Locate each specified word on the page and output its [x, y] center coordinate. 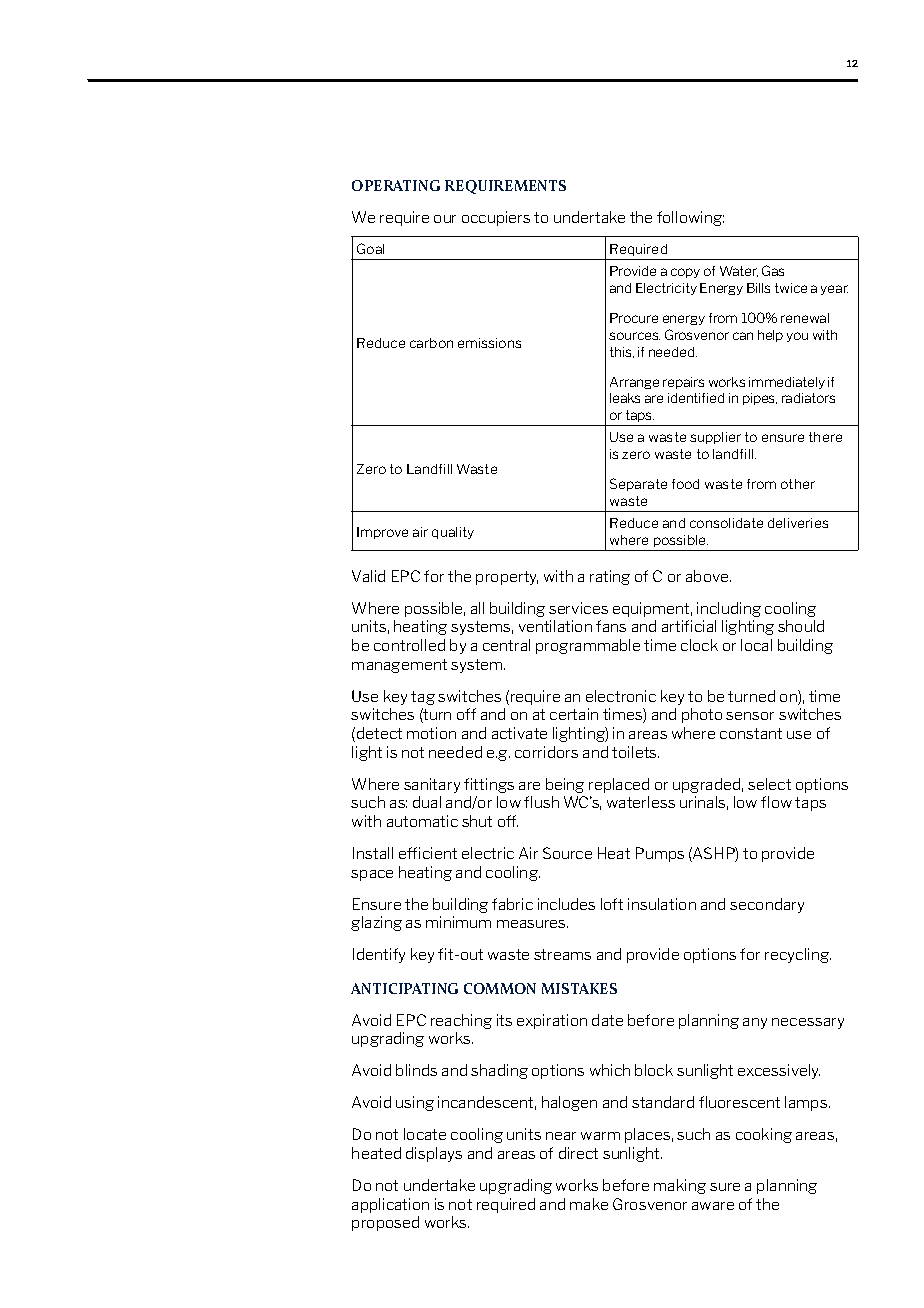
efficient [428, 853]
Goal [370, 248]
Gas [773, 270]
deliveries [798, 523]
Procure [634, 318]
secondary [767, 905]
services [578, 608]
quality [453, 533]
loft [612, 904]
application [390, 1205]
